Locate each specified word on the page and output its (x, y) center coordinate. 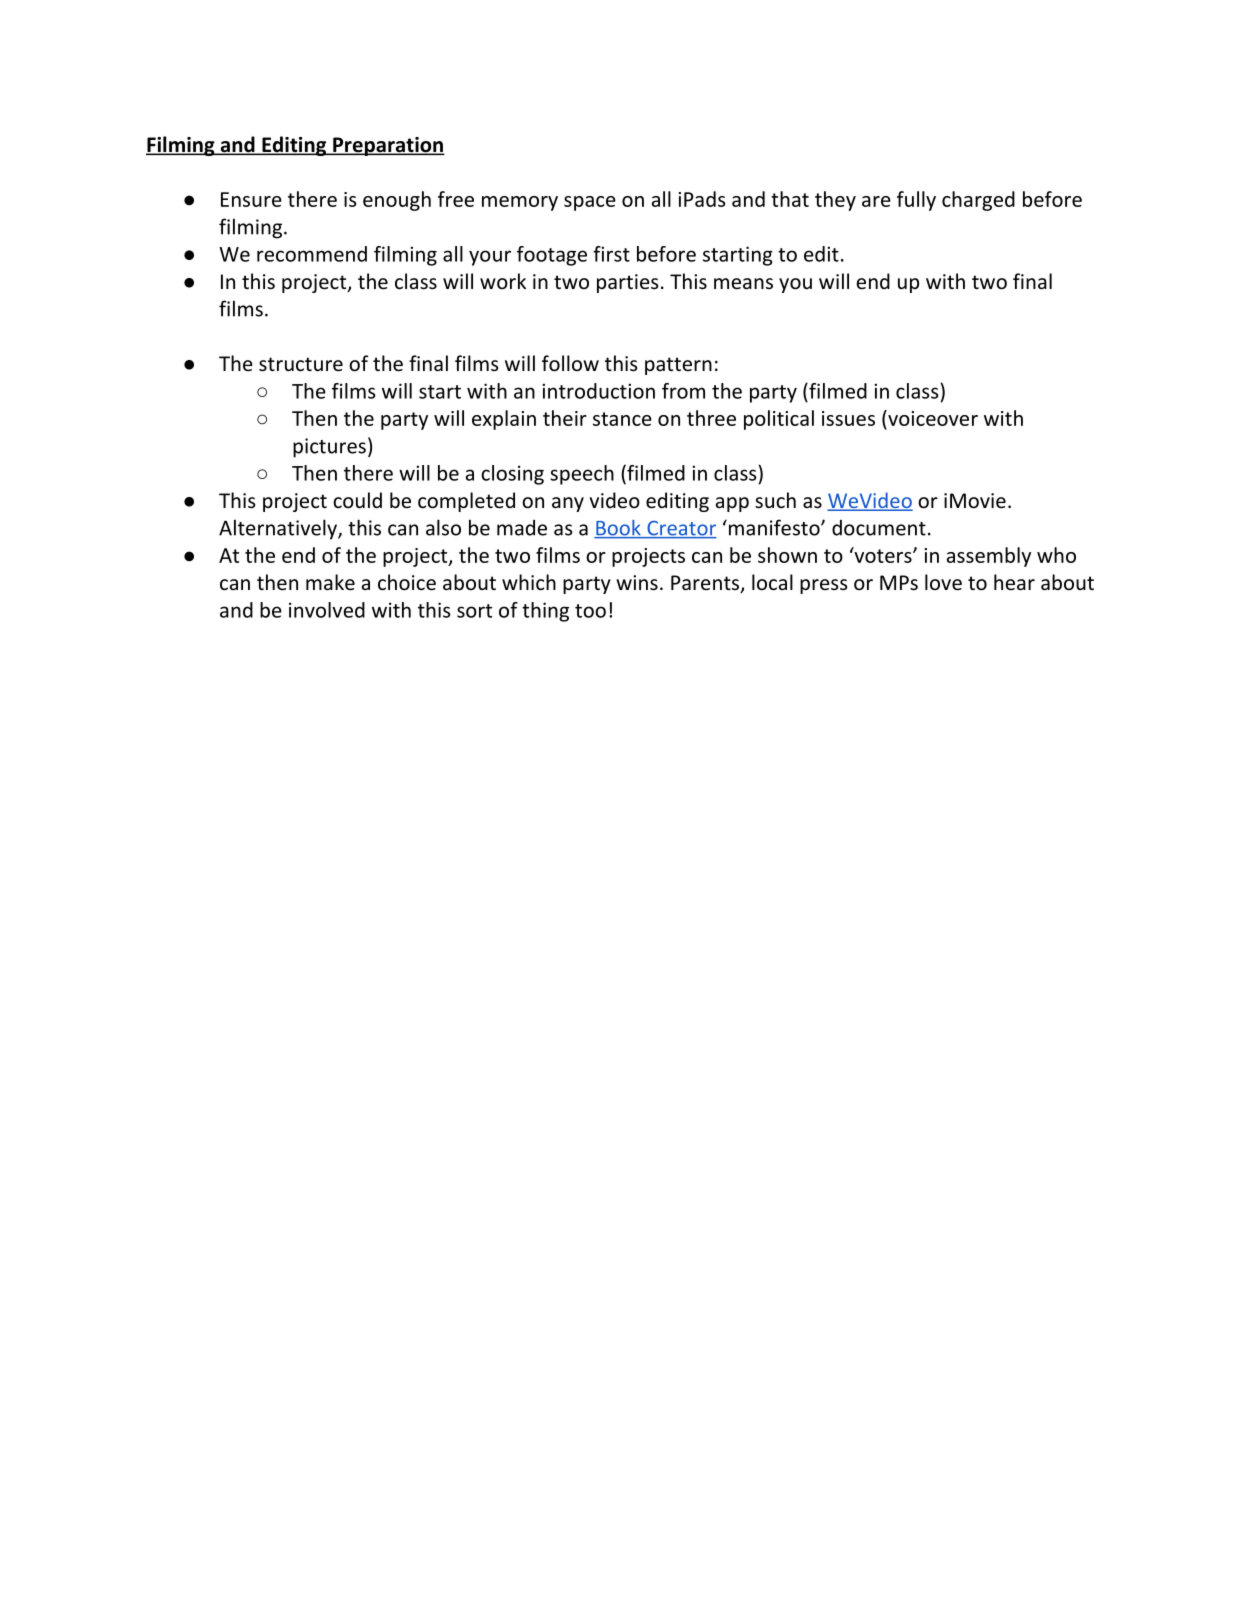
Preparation (388, 146)
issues (848, 418)
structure (301, 364)
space (590, 203)
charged (978, 201)
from (683, 391)
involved (327, 610)
